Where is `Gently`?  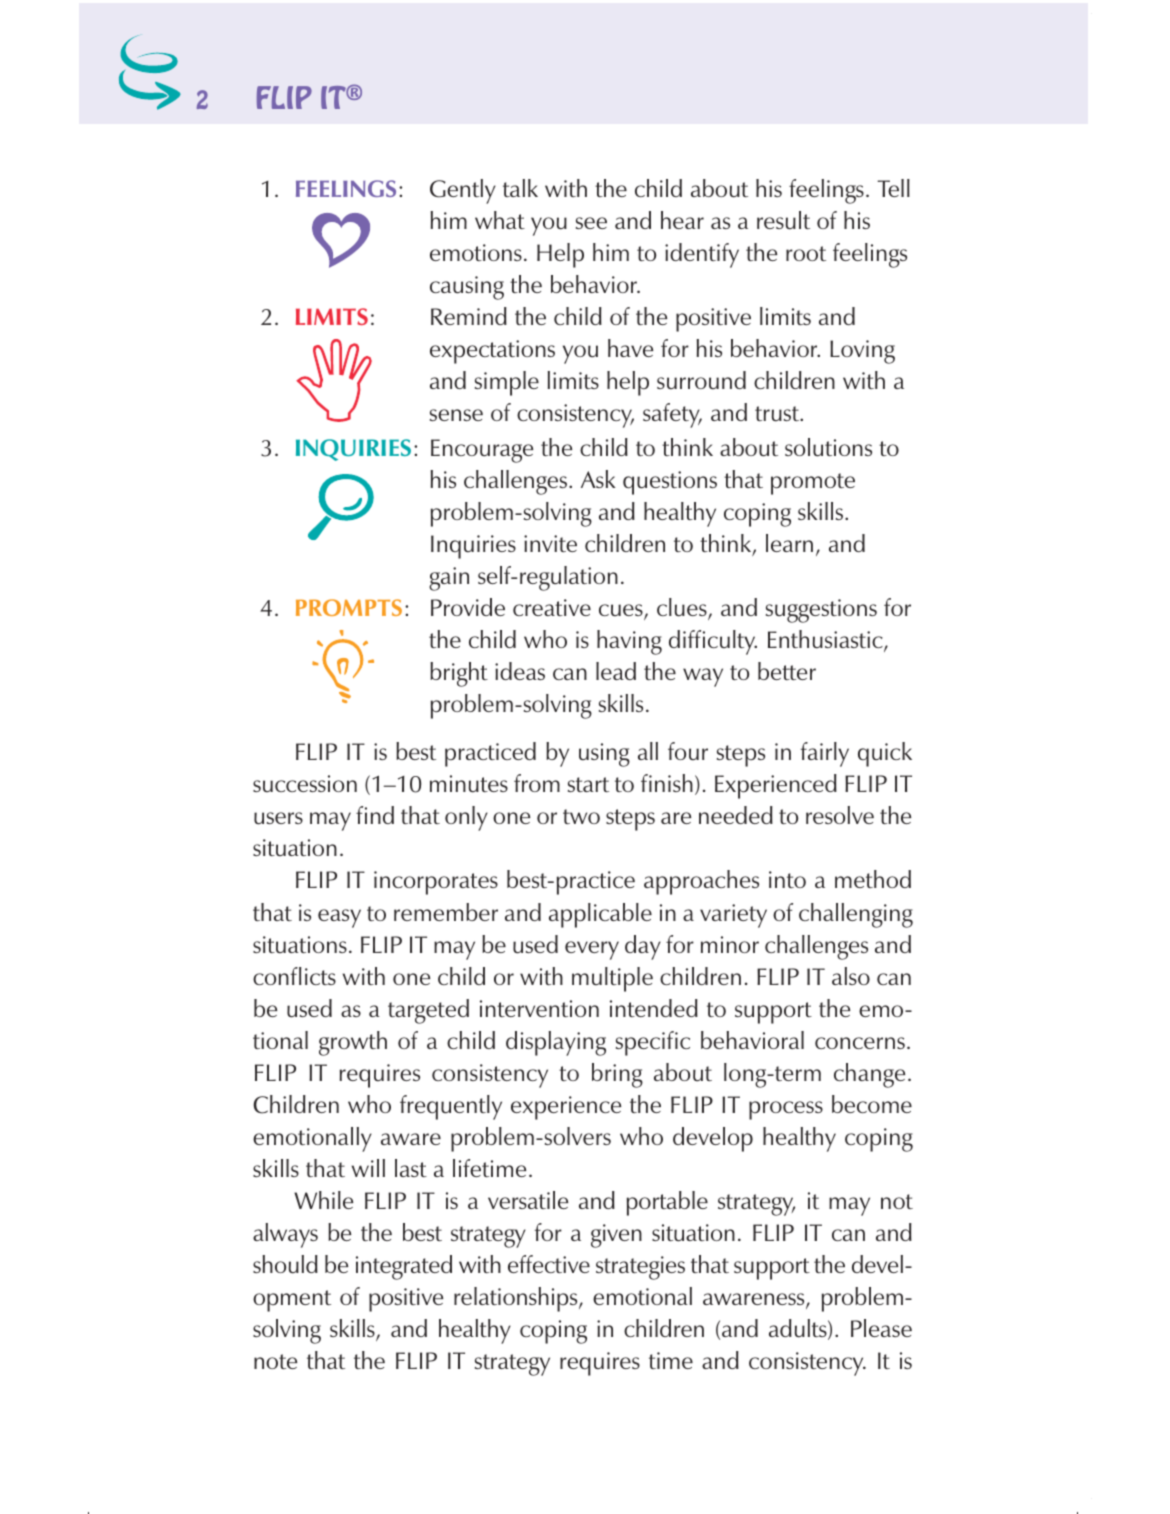
Gently is located at coordinates (463, 191).
